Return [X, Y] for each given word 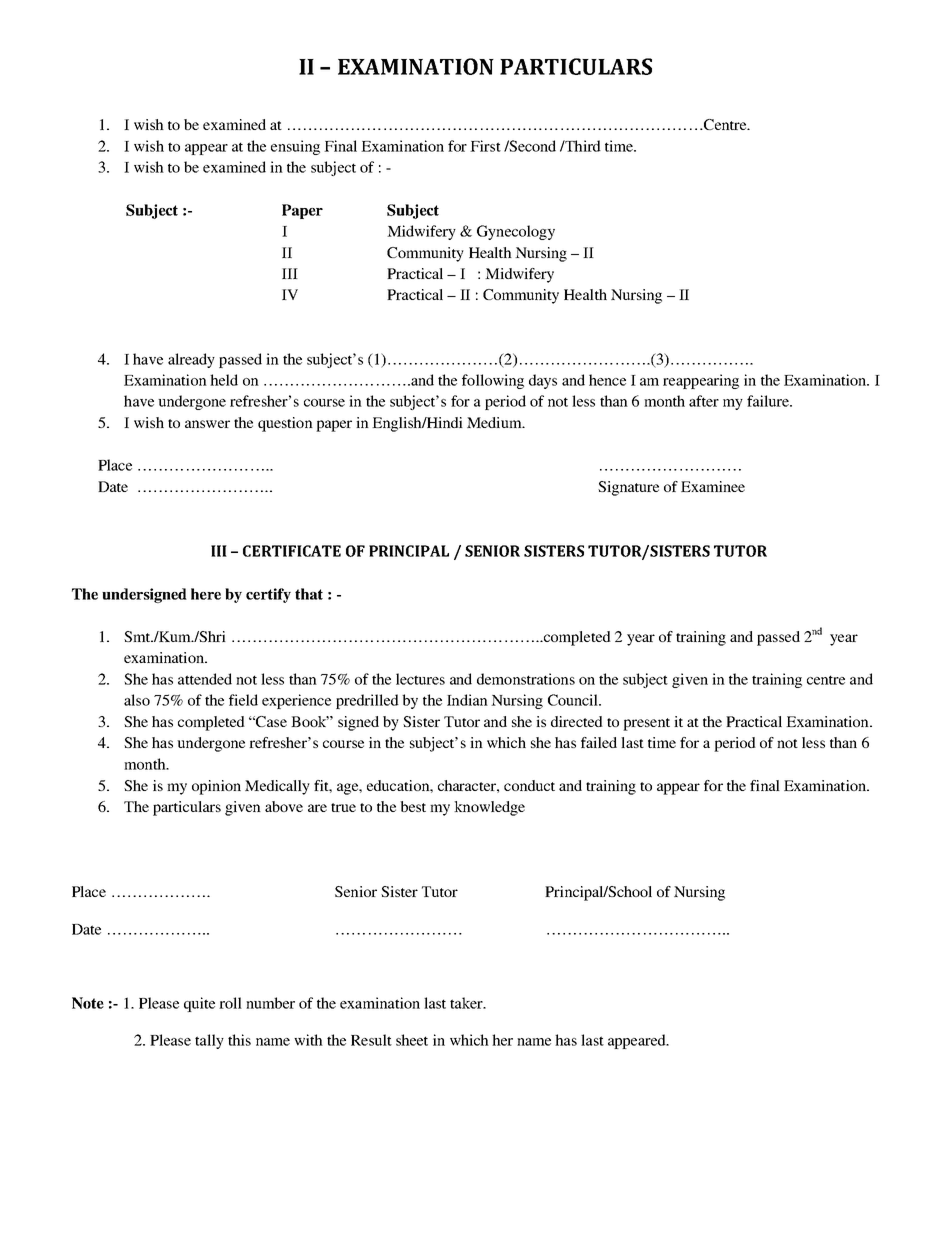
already [191, 360]
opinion [216, 787]
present [646, 724]
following [493, 381]
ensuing [295, 147]
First [485, 146]
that [309, 594]
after [704, 401]
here [206, 594]
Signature [628, 488]
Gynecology [516, 232]
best [413, 806]
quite [199, 1004]
